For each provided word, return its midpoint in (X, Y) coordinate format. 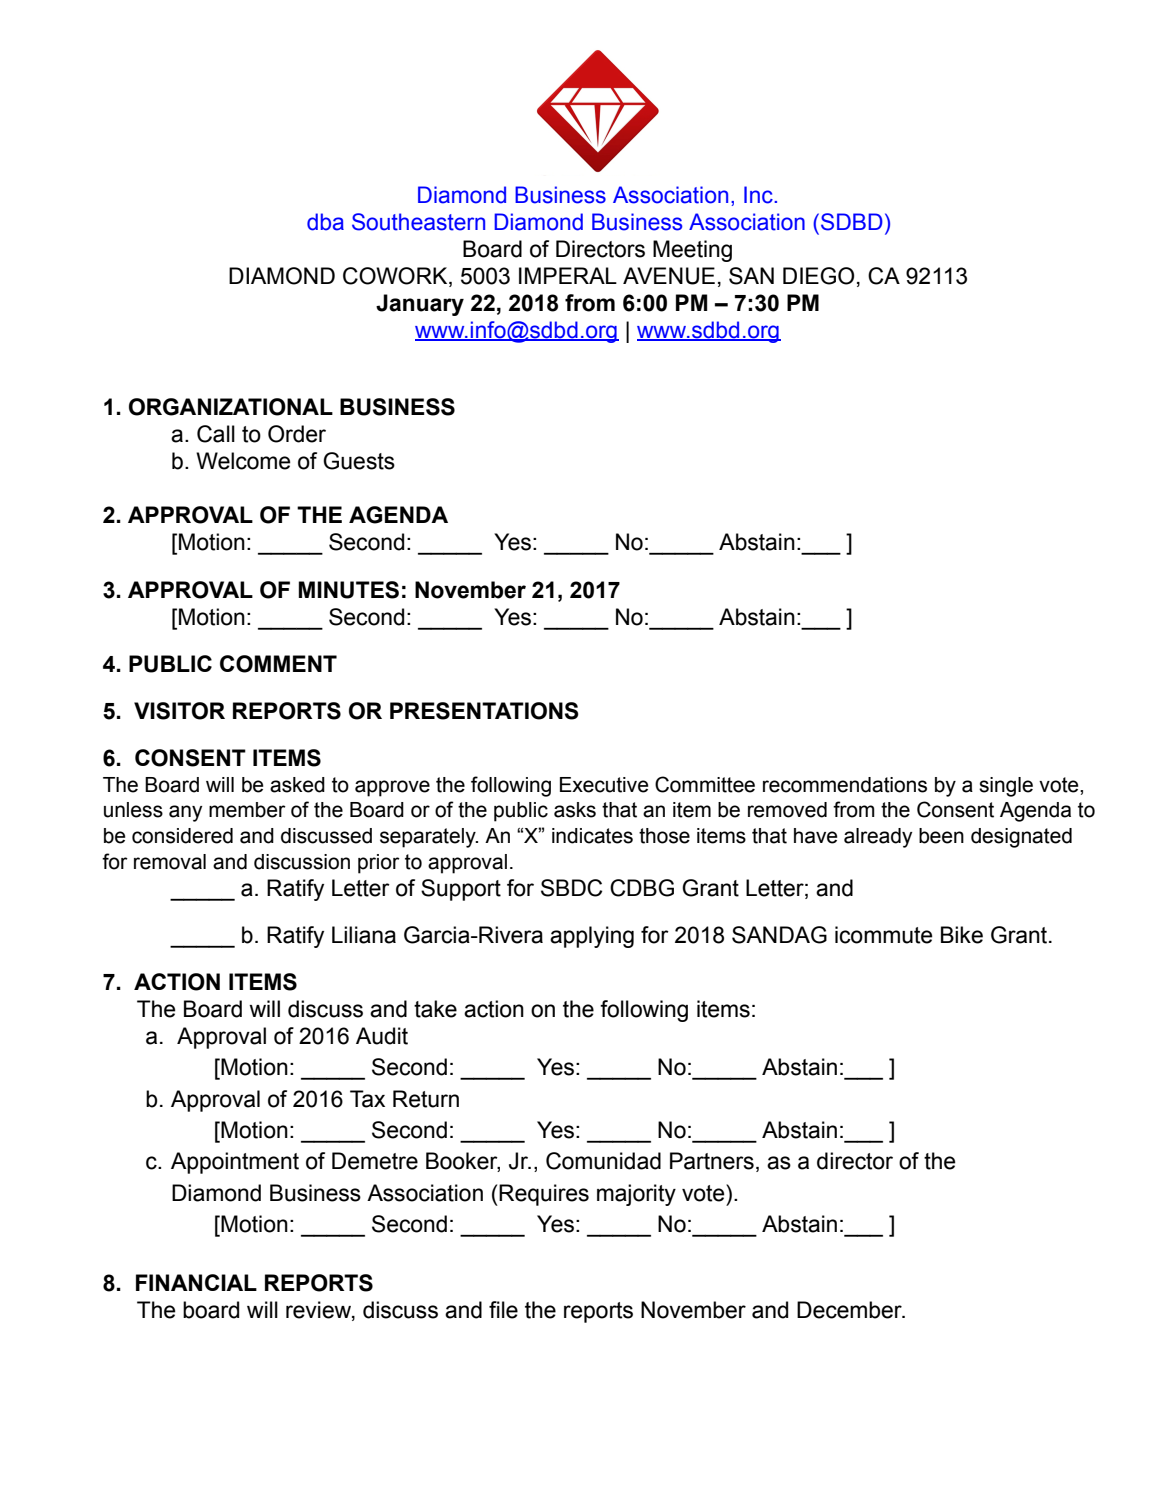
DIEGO (818, 276)
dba (325, 222)
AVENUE (669, 276)
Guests (359, 461)
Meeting (692, 251)
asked (297, 785)
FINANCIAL (196, 1282)
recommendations (845, 785)
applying (592, 937)
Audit (382, 1036)
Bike (962, 935)
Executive (604, 785)
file (503, 1310)
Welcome (243, 461)
